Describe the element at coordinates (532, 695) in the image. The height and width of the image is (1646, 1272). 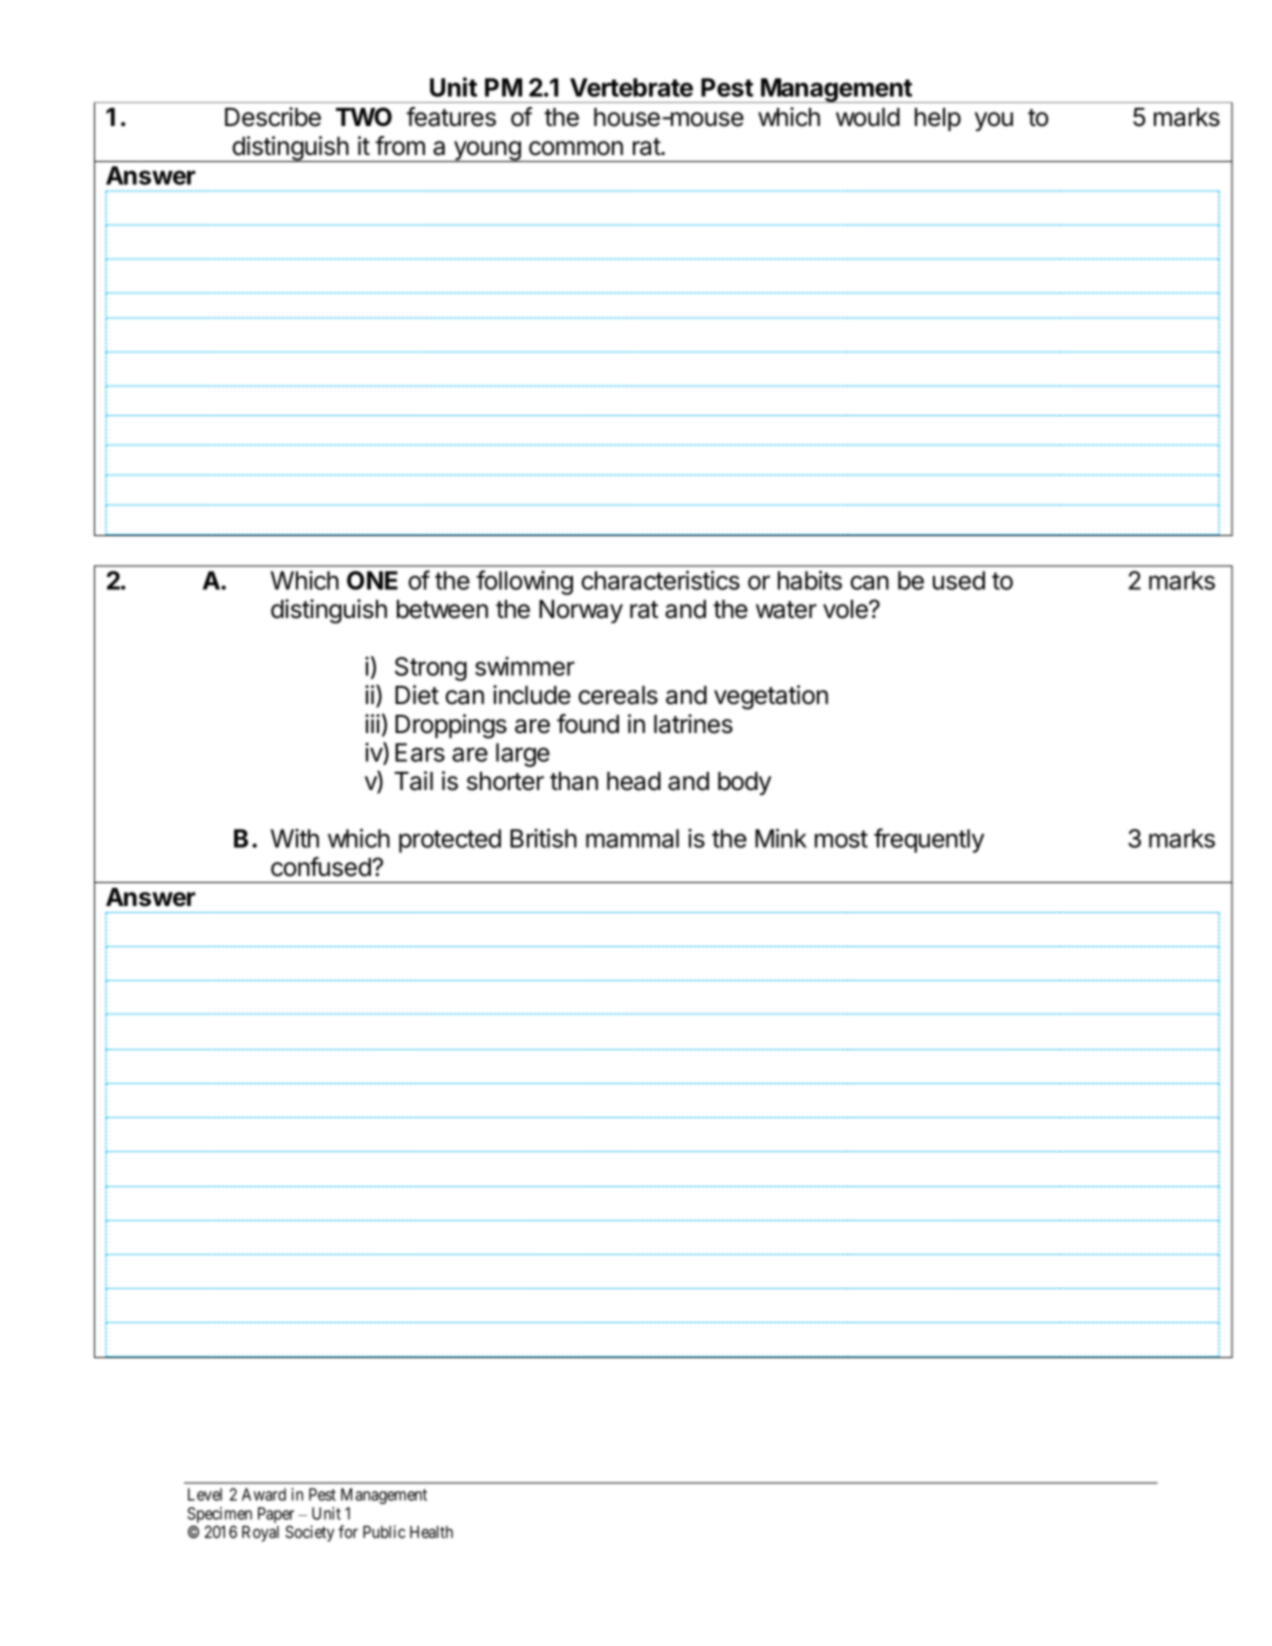
I see `include` at that location.
